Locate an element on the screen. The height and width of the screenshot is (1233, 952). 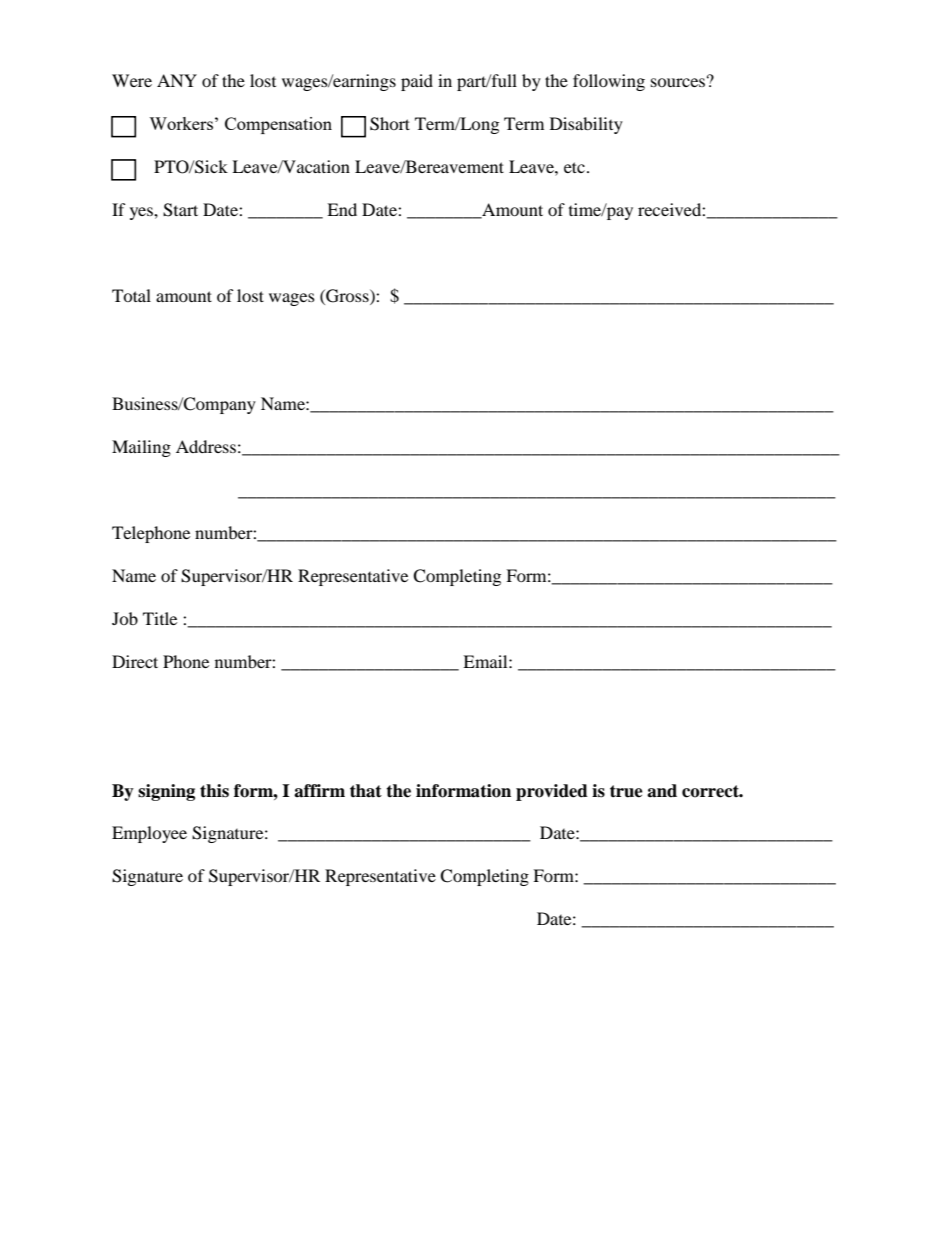
Mailing is located at coordinates (141, 448).
